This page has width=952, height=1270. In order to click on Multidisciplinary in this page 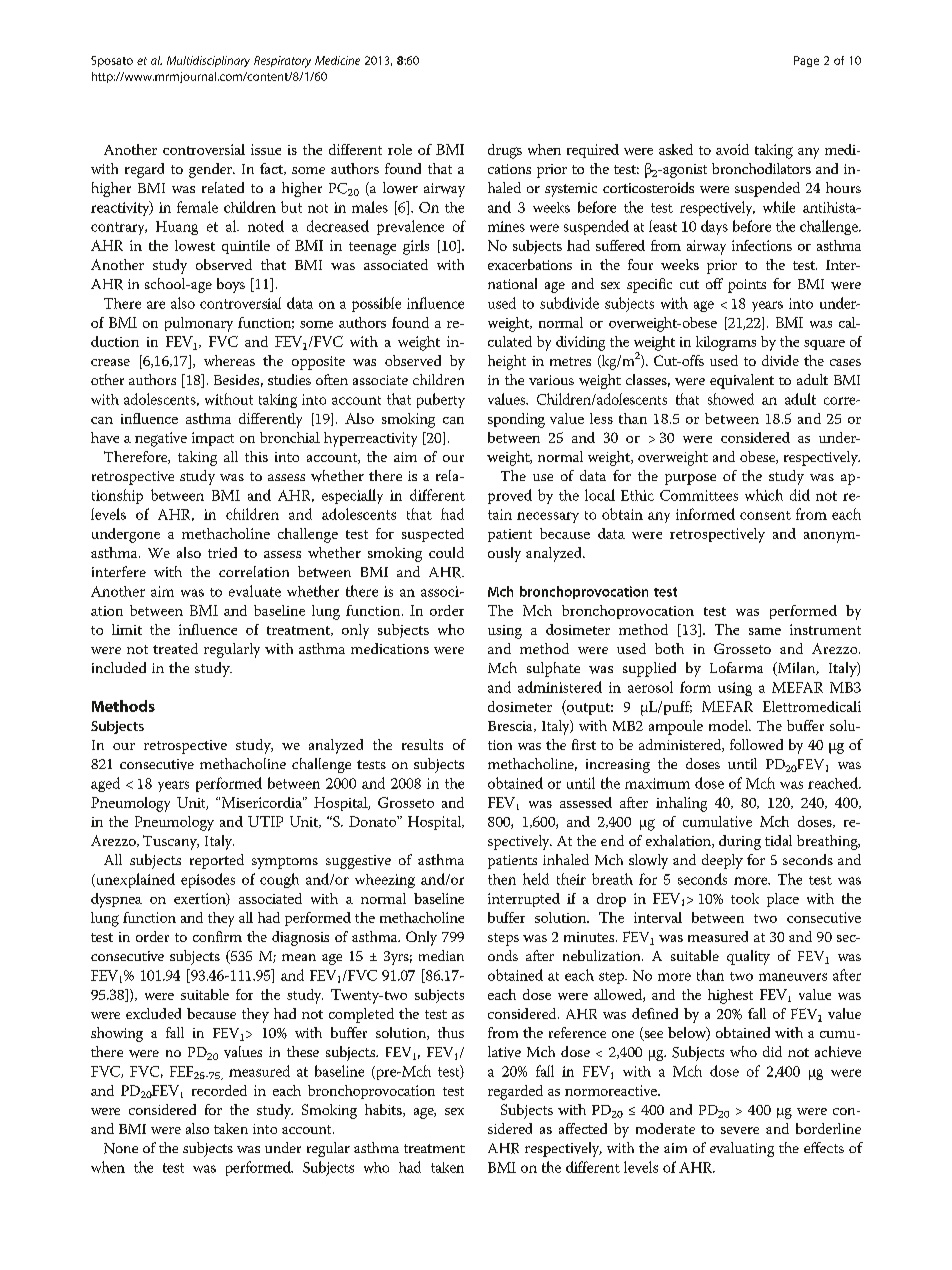, I will do `click(208, 61)`.
